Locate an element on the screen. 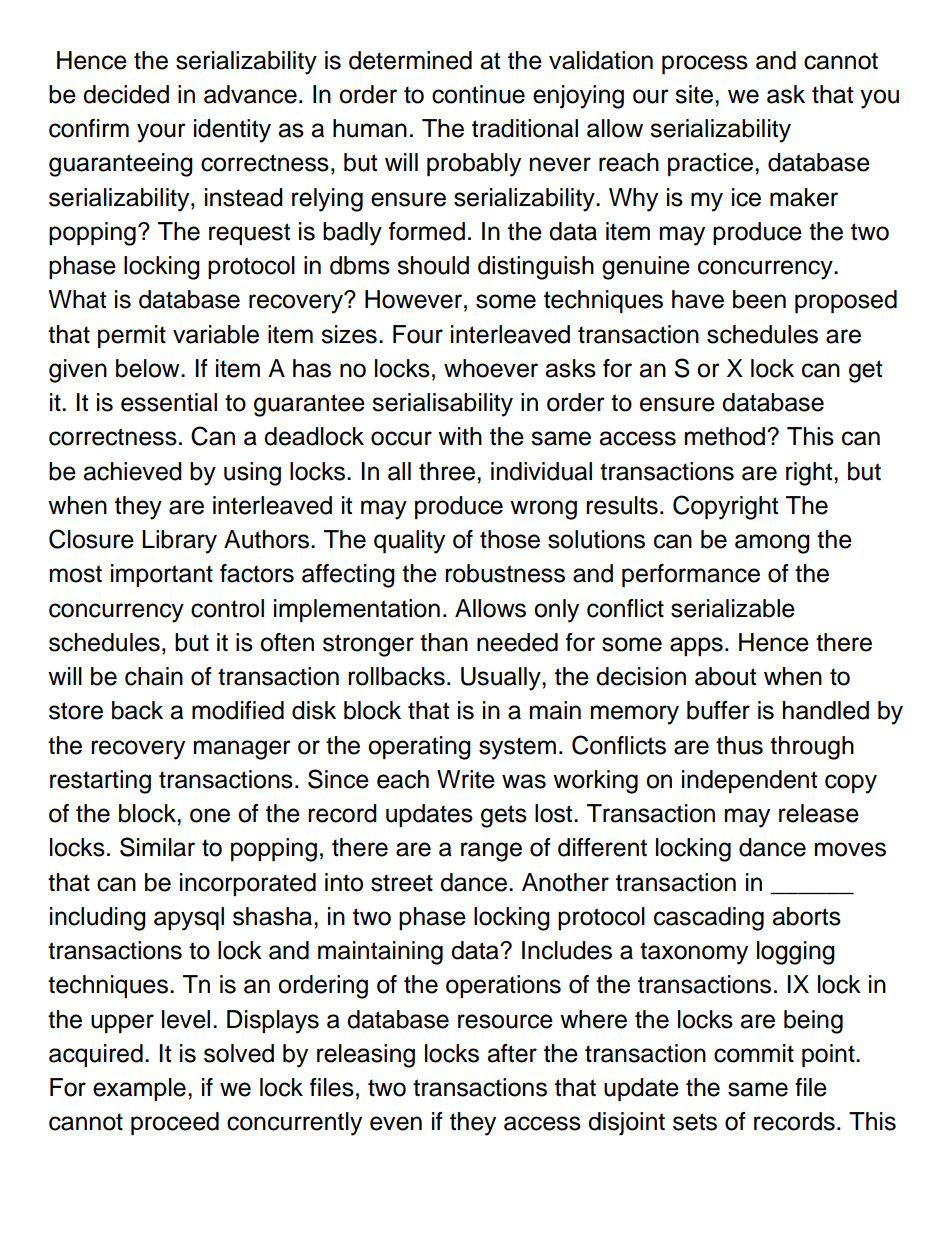  example is located at coordinates (139, 1089).
